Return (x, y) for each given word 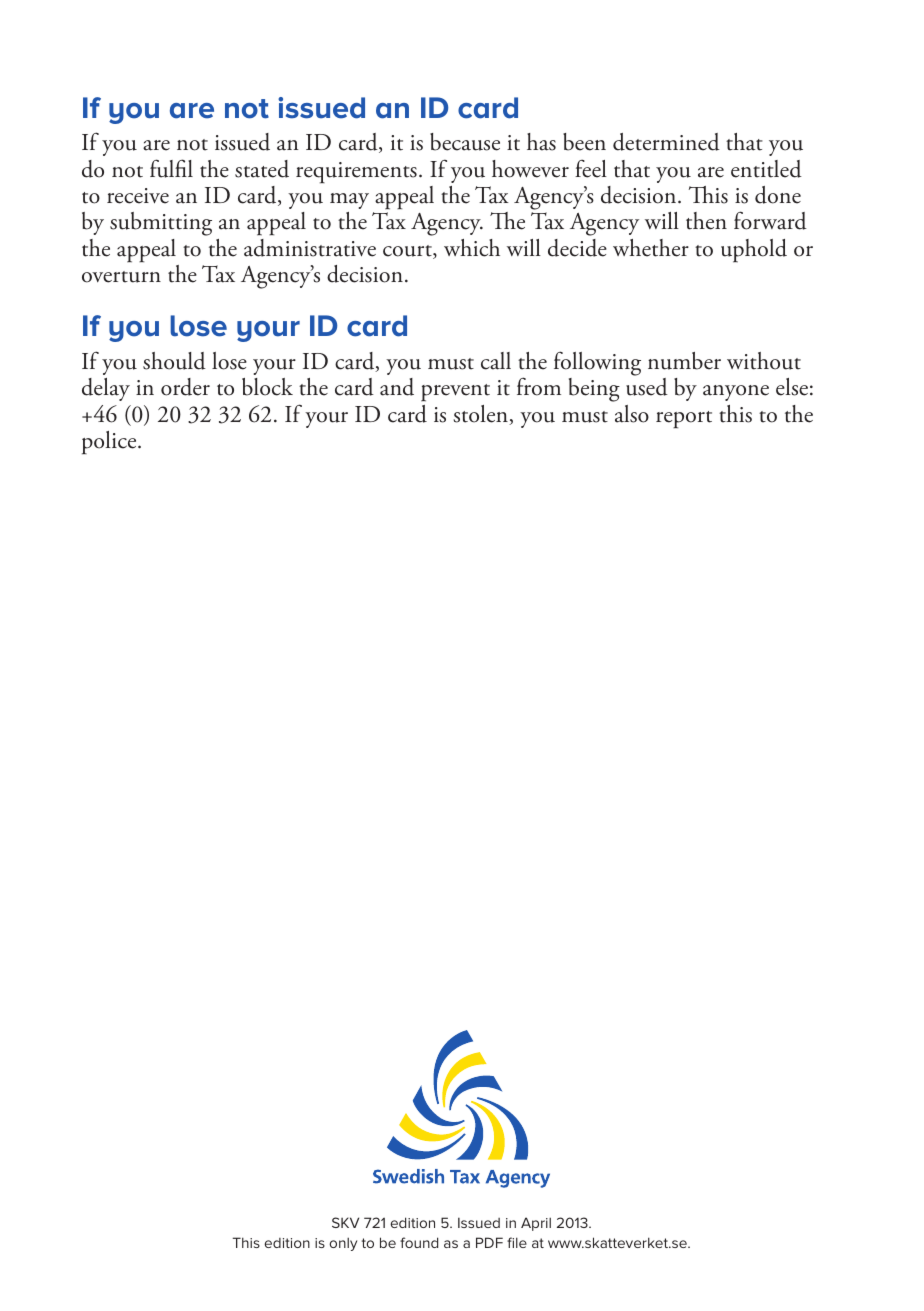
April (536, 1224)
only (343, 1244)
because (465, 142)
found (419, 1242)
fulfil (171, 168)
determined (666, 142)
